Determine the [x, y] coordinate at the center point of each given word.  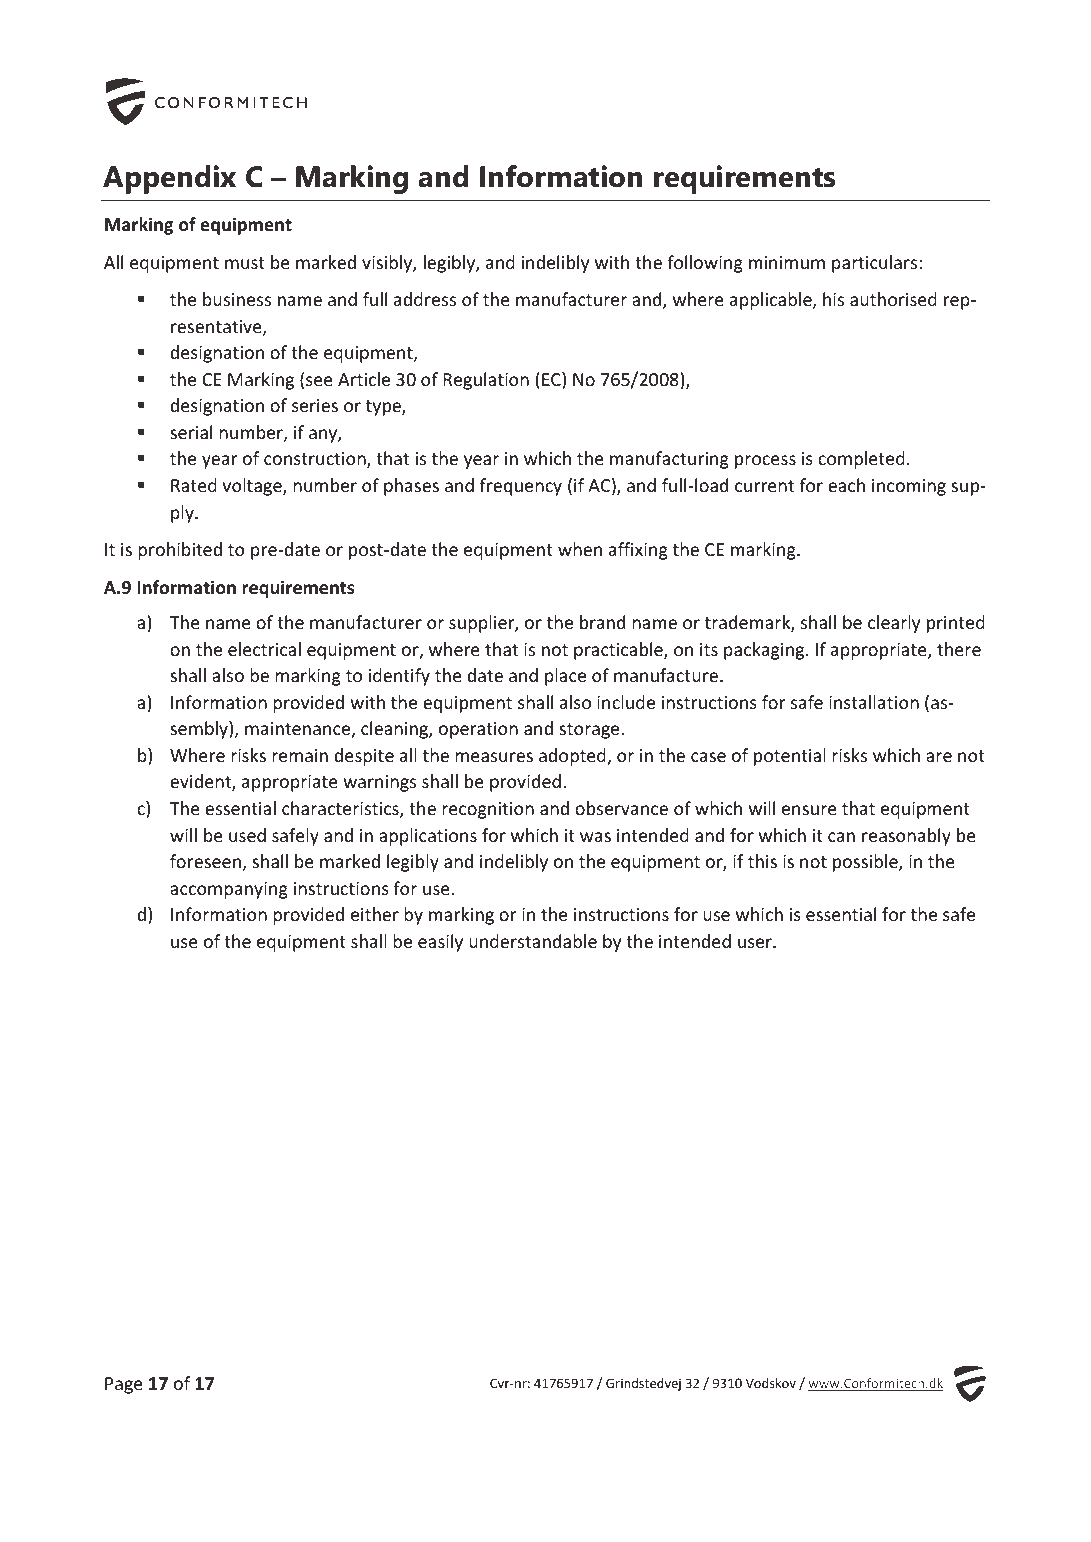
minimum [787, 262]
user [756, 943]
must [245, 263]
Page [124, 1385]
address [425, 299]
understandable [533, 941]
